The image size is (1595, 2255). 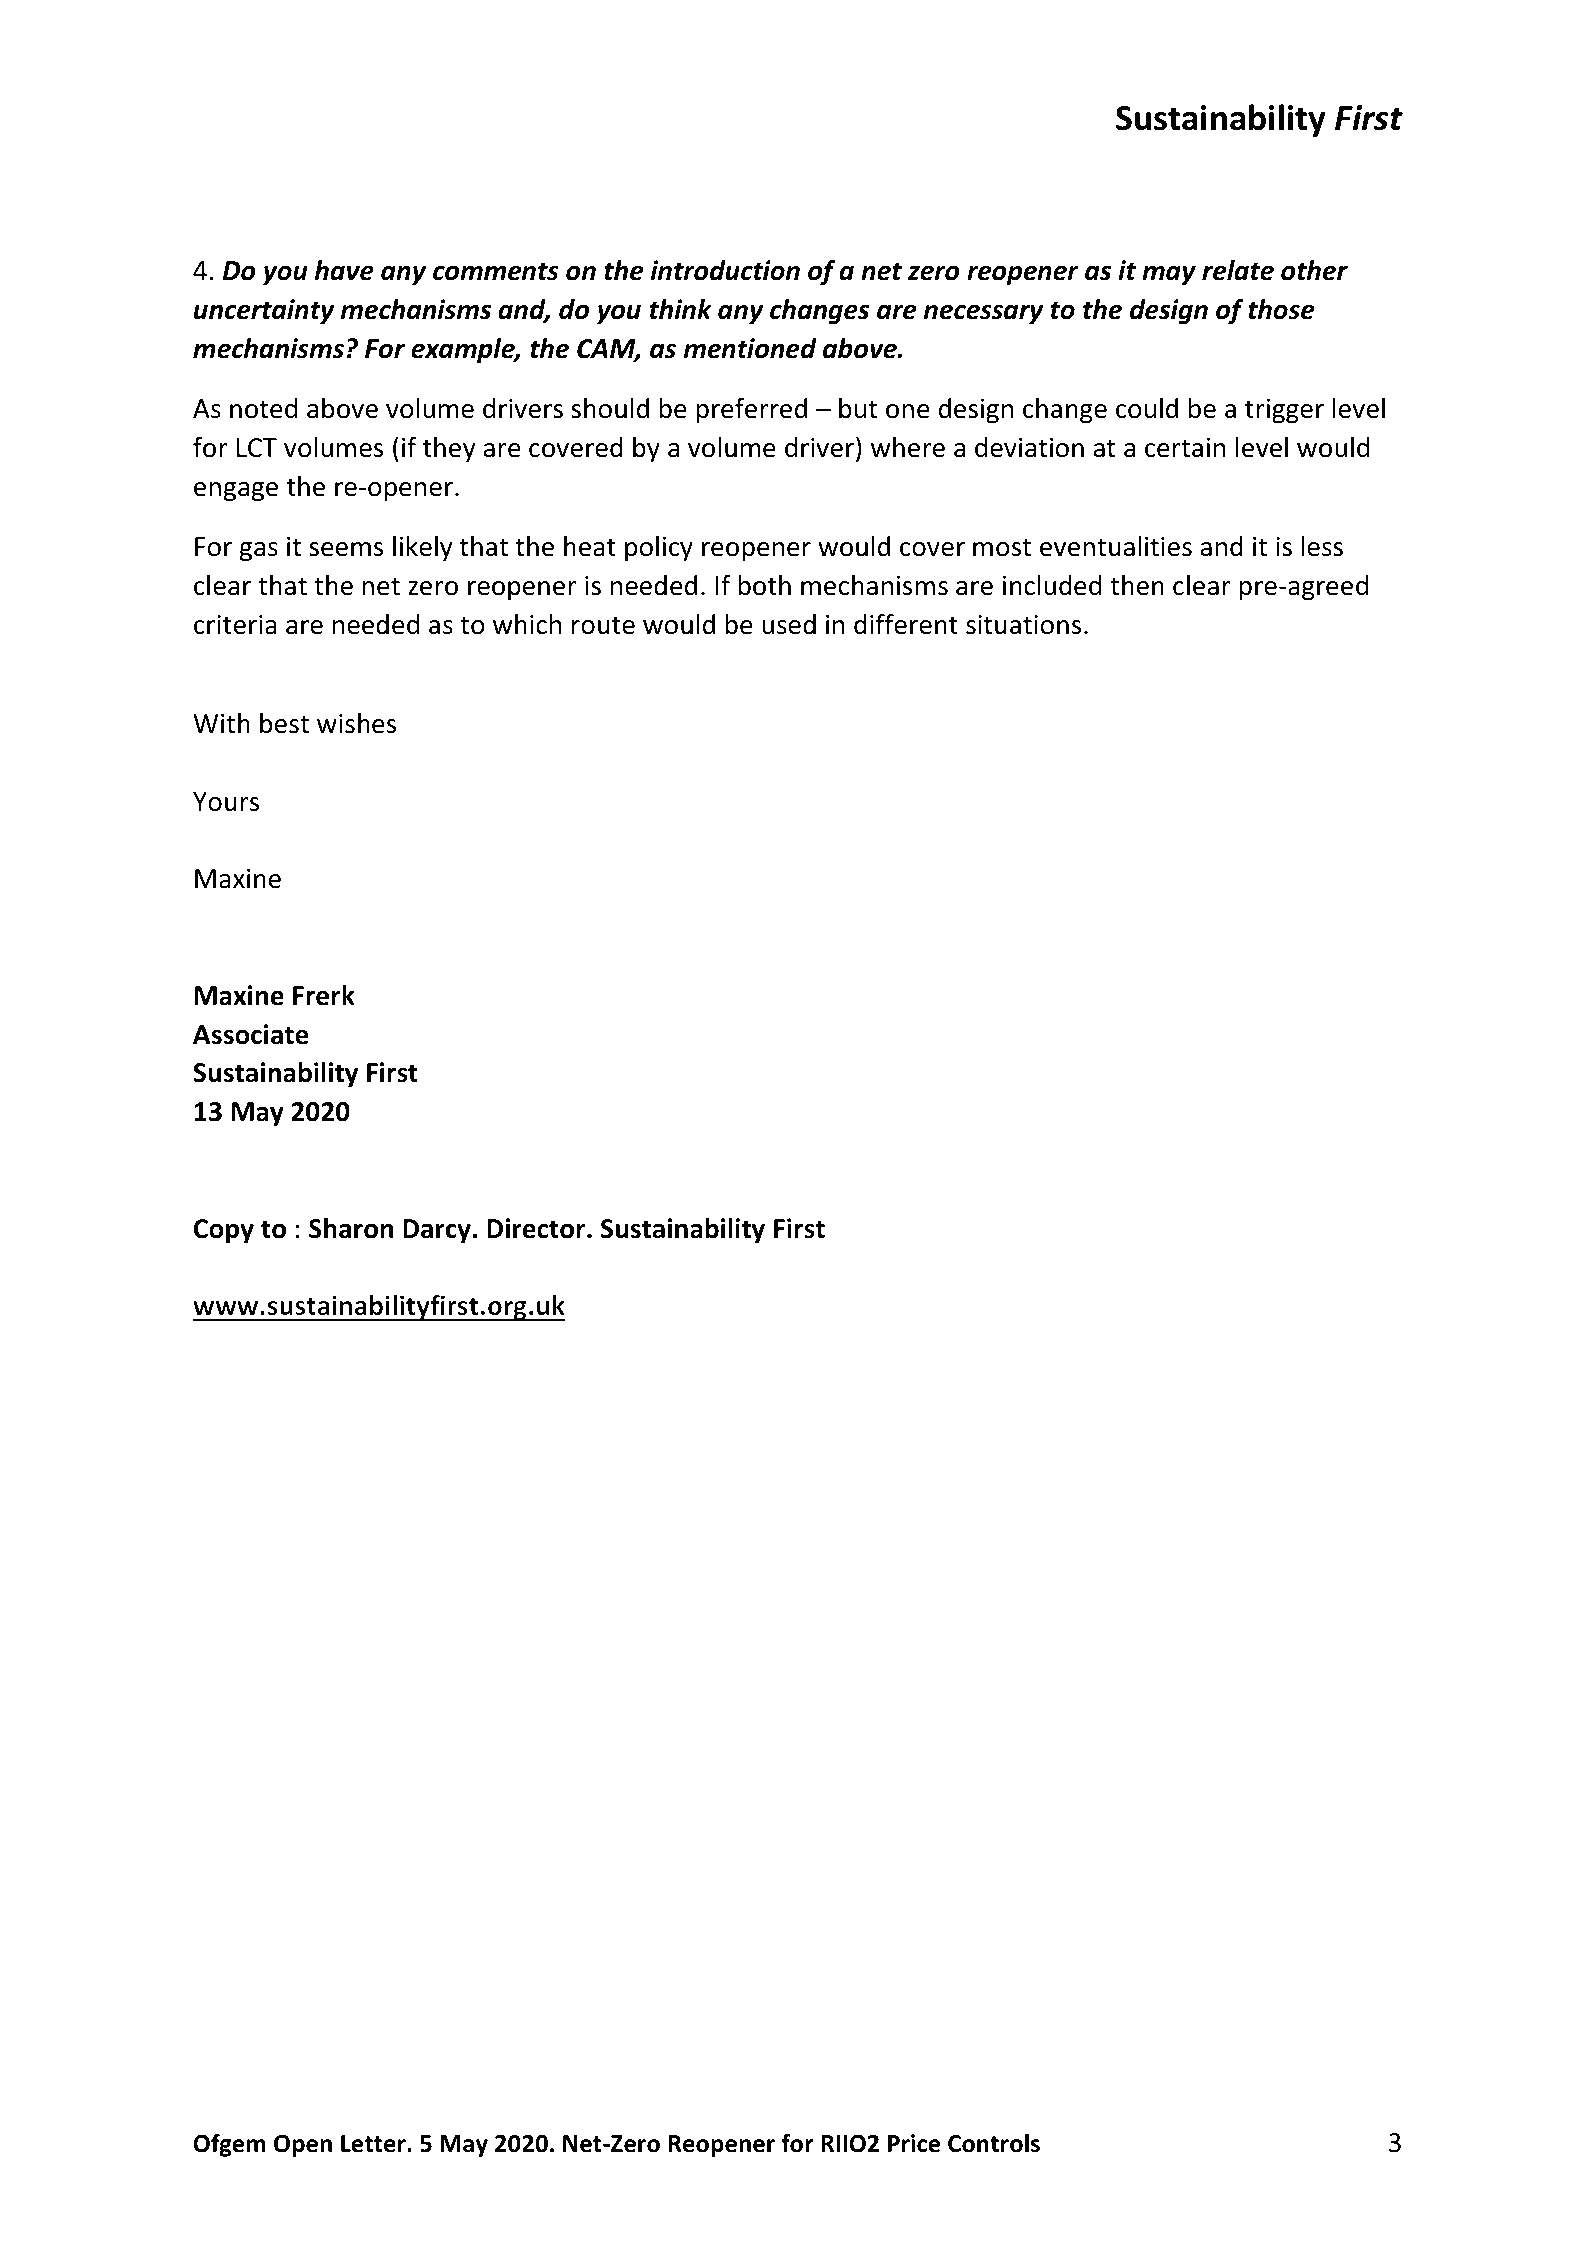 What do you see at coordinates (914, 2143) in the screenshot?
I see `Price` at bounding box center [914, 2143].
